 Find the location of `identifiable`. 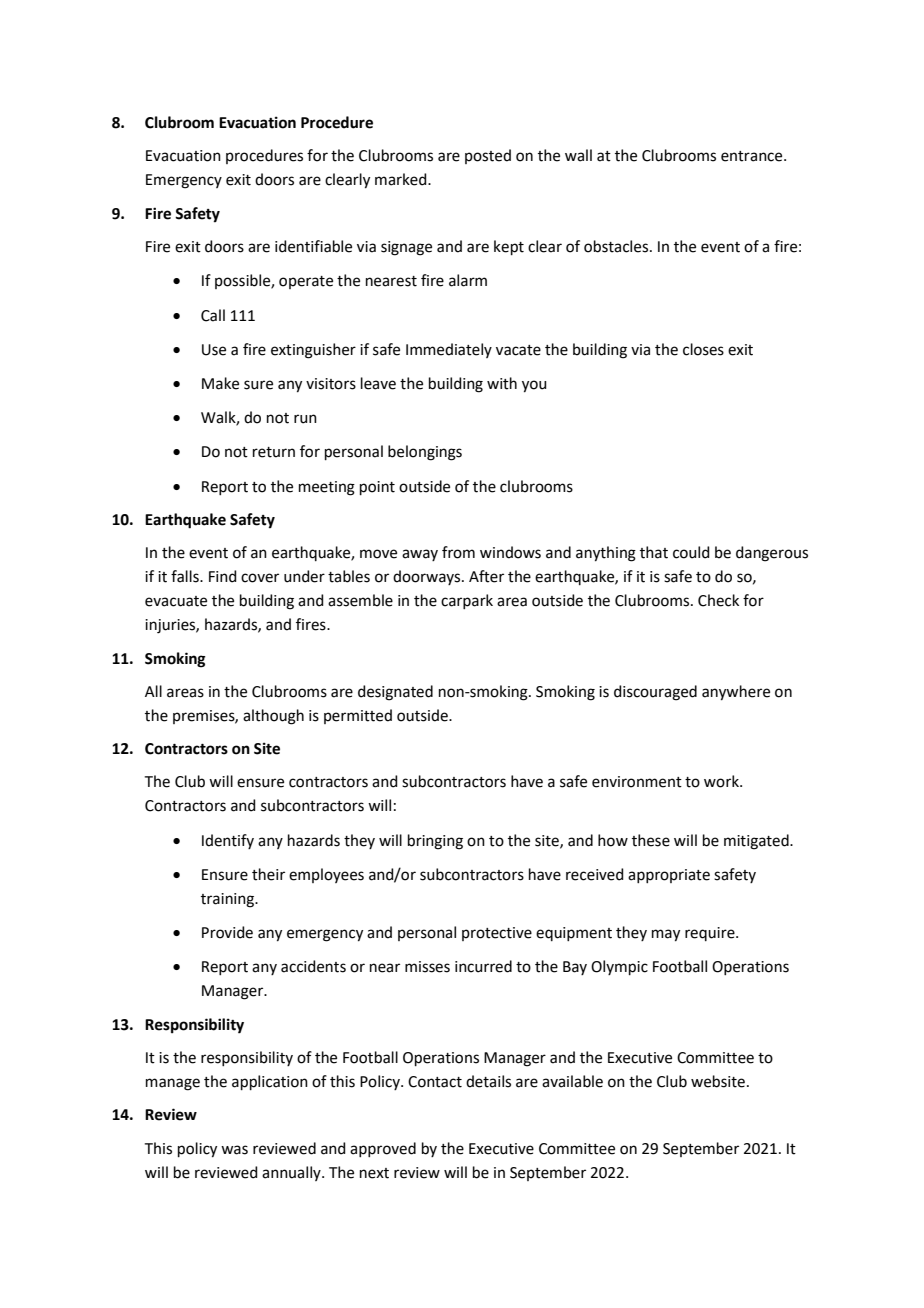

identifiable is located at coordinates (313, 246).
